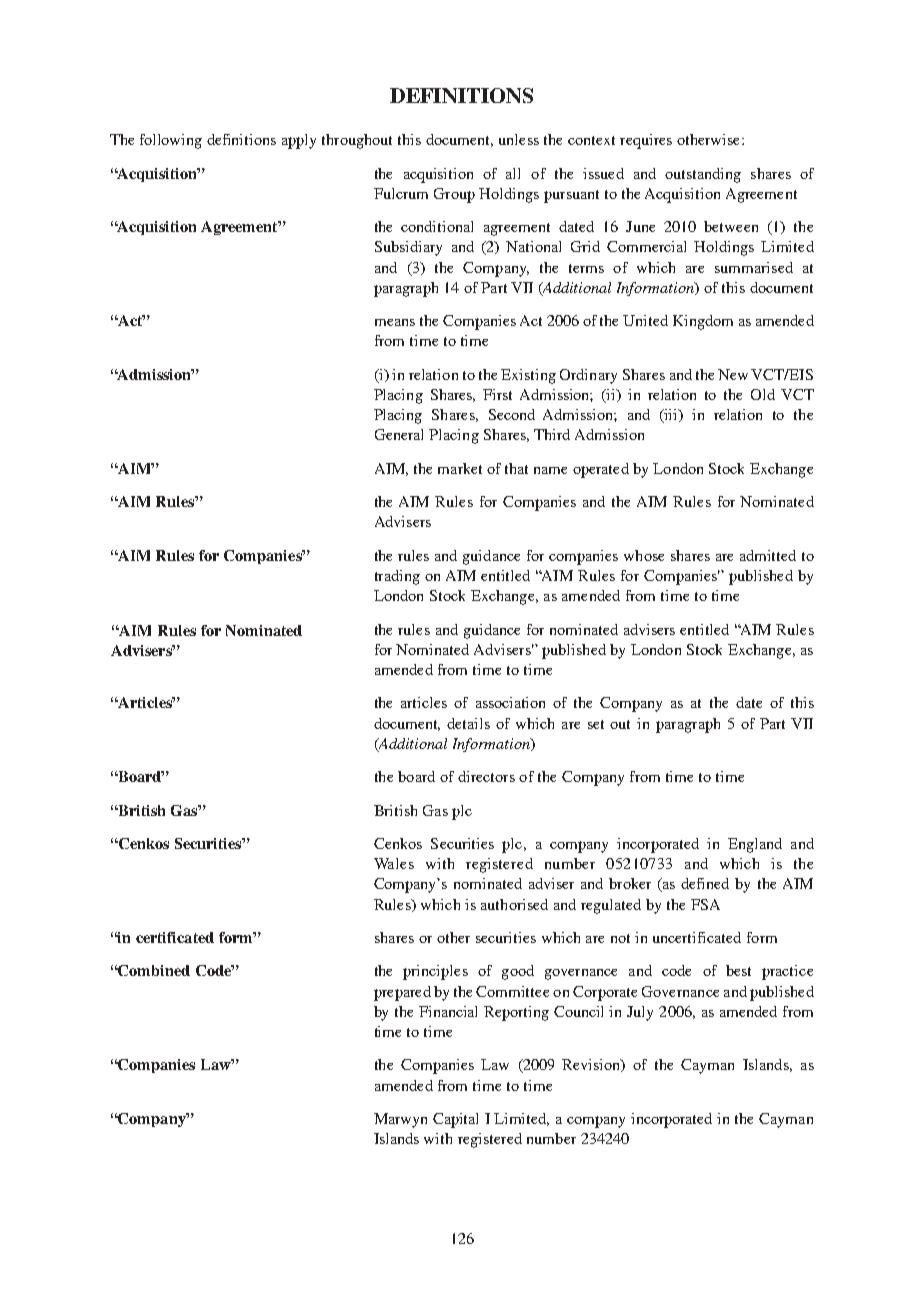 Image resolution: width=924 pixels, height=1308 pixels. I want to click on directors, so click(486, 776).
